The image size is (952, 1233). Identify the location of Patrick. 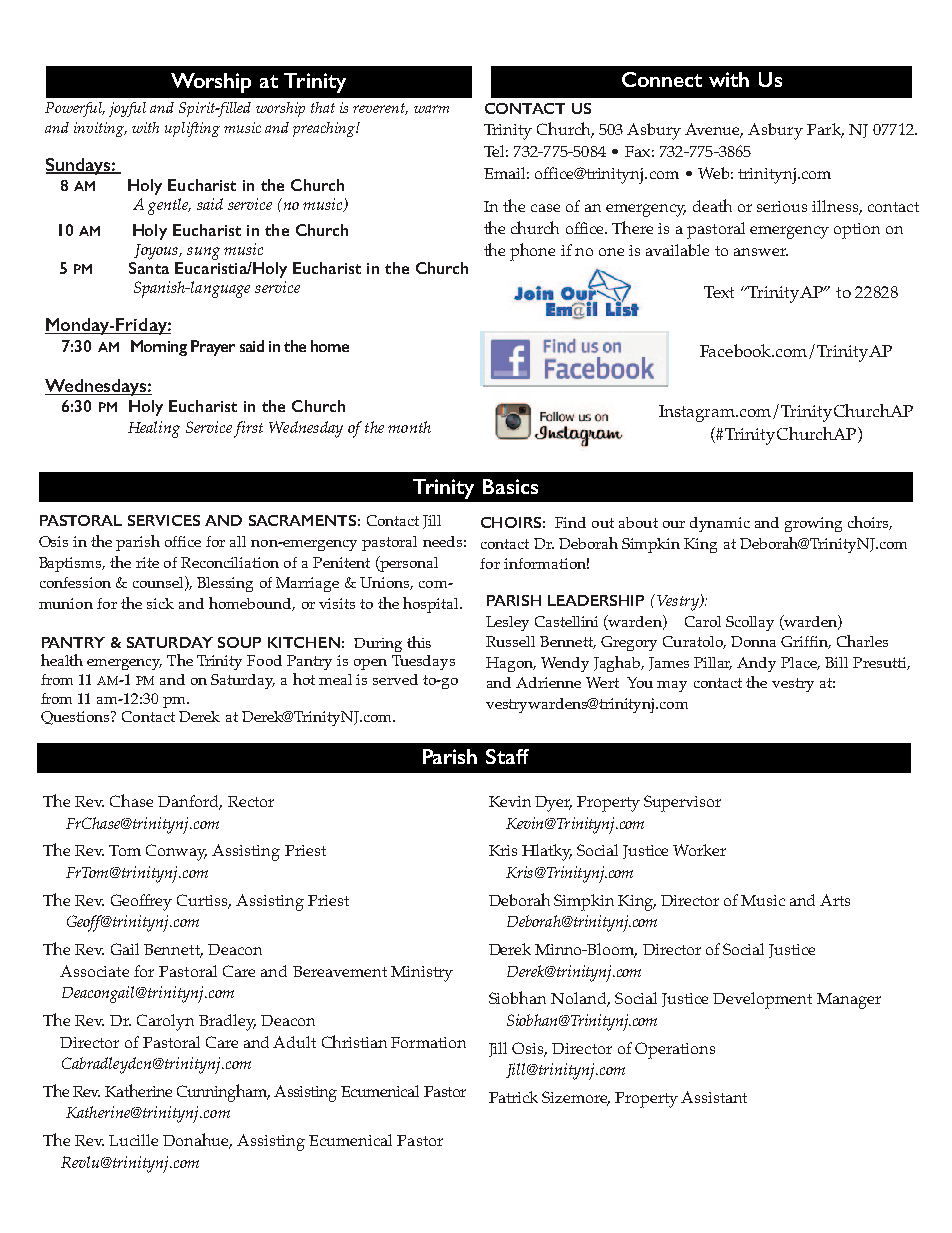
(513, 1097).
